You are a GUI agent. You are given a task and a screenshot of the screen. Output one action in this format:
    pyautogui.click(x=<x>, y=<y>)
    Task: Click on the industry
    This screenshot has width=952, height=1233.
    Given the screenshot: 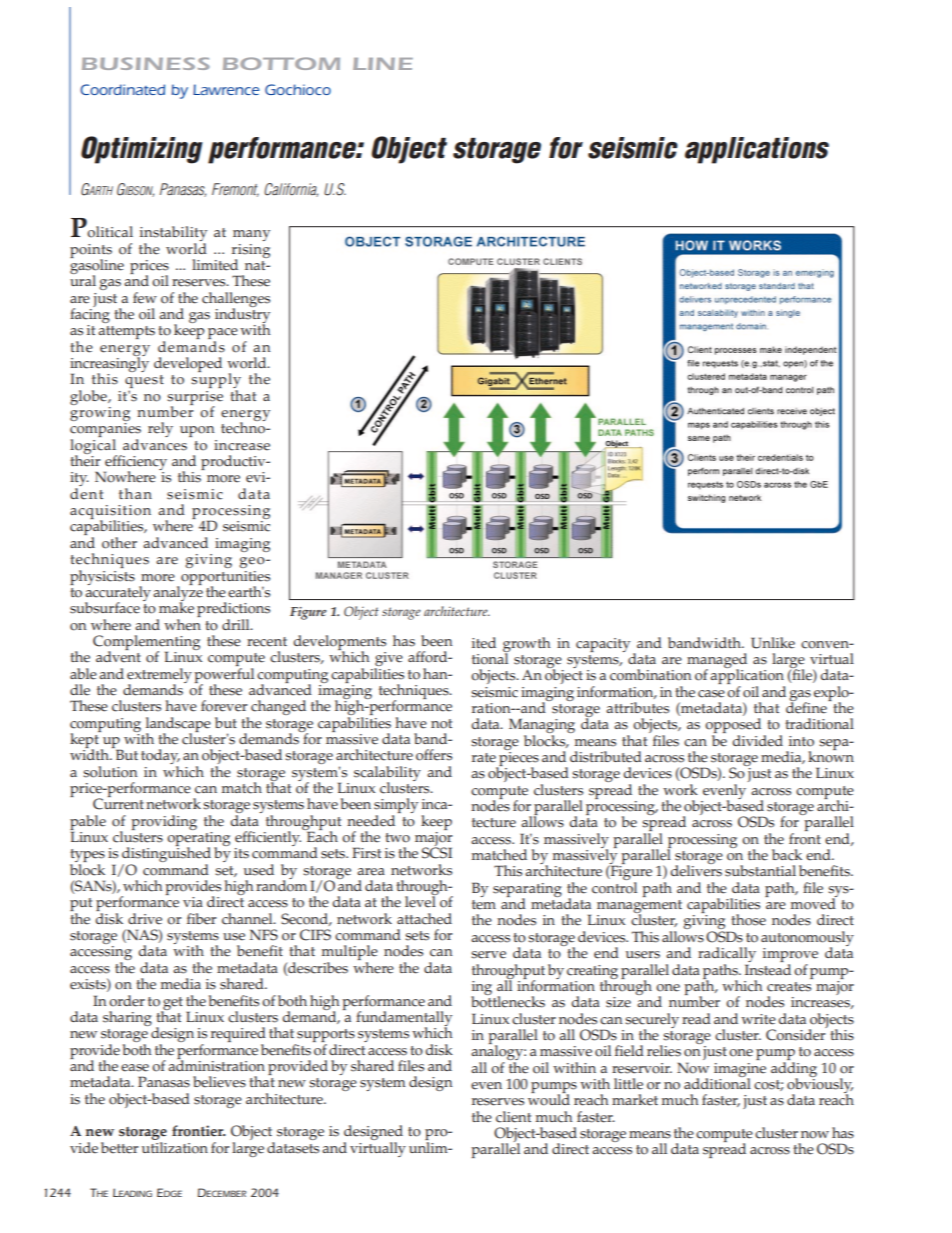 What is the action you would take?
    pyautogui.click(x=242, y=316)
